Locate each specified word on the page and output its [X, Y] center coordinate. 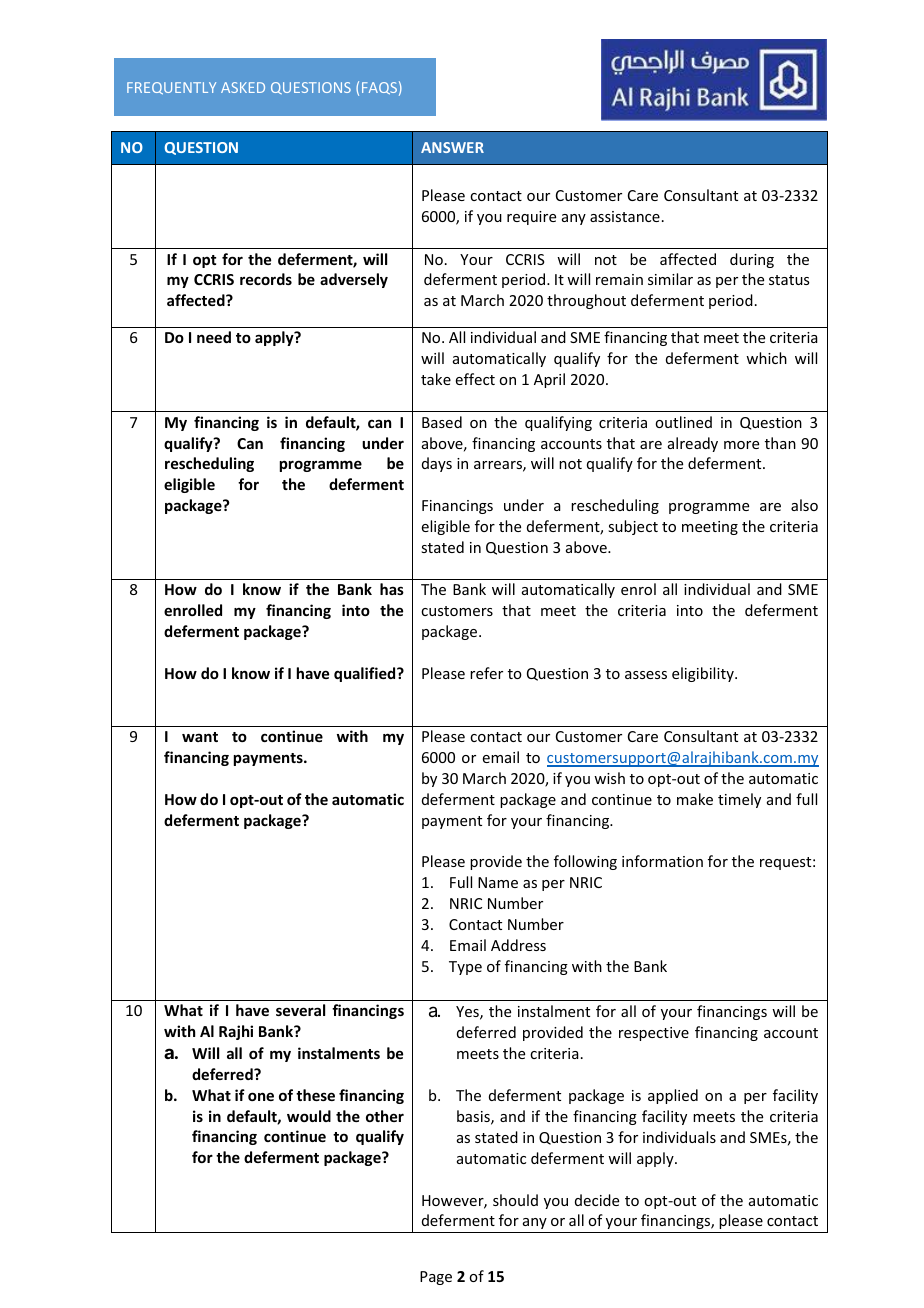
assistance [625, 216]
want [200, 737]
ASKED [243, 87]
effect [475, 379]
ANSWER [452, 147]
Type [465, 968]
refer [486, 673]
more [741, 445]
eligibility [704, 674]
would [309, 1116]
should [515, 1200]
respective [654, 1034]
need [214, 337]
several [300, 1010]
